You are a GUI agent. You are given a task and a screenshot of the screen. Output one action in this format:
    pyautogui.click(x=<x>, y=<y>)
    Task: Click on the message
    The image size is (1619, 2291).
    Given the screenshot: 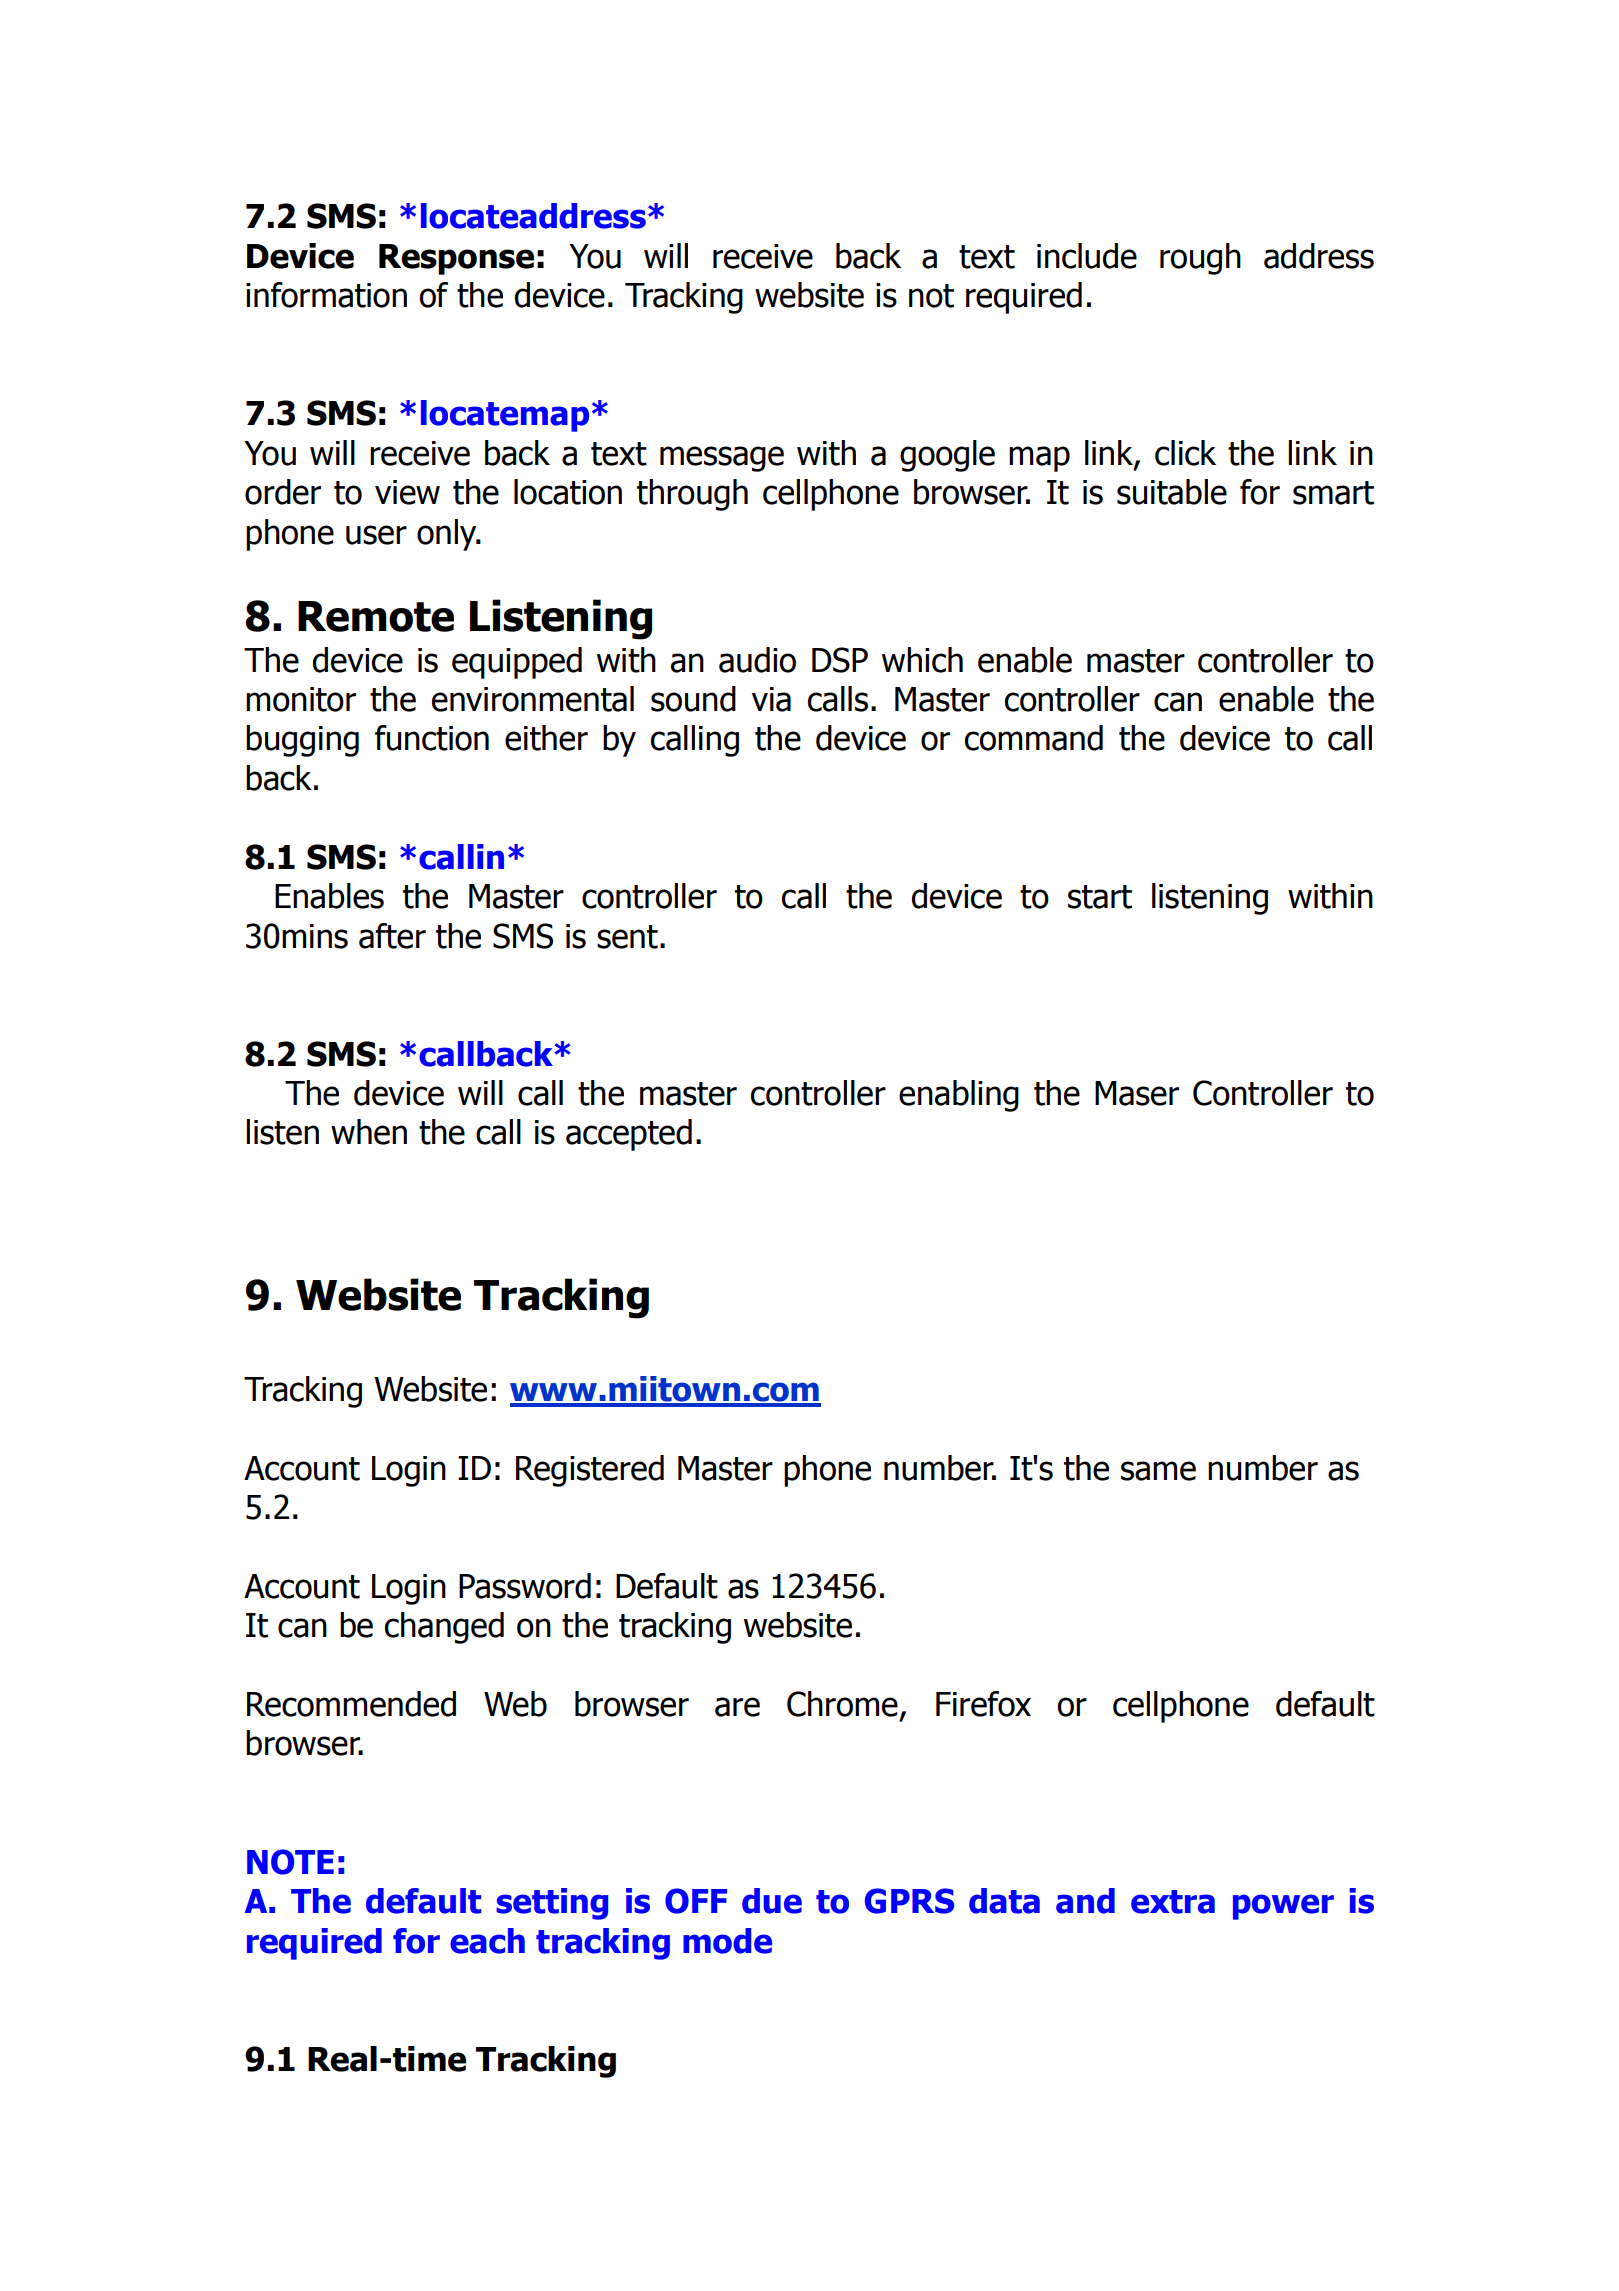 What is the action you would take?
    pyautogui.click(x=722, y=459)
